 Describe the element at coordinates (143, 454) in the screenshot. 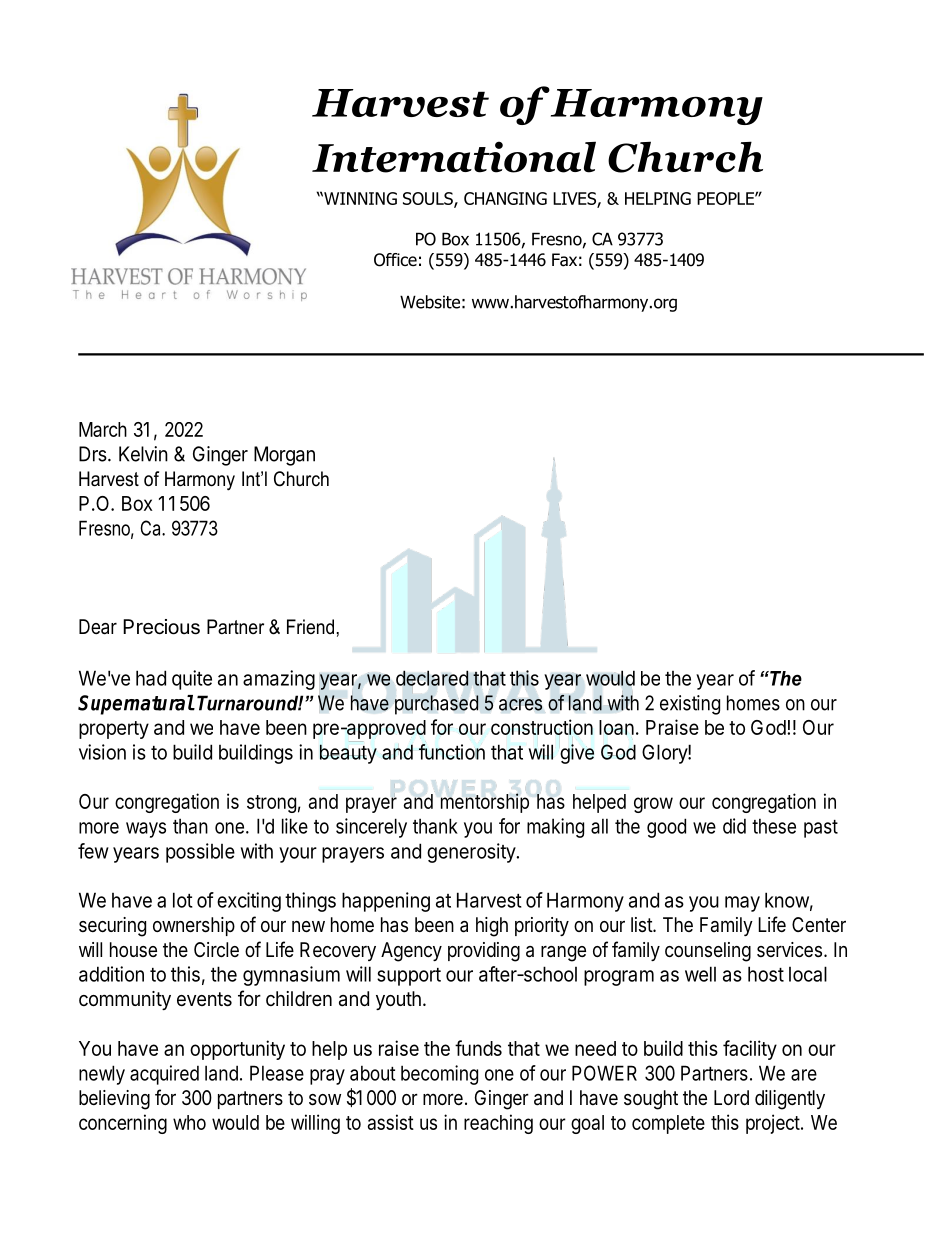

I see `Kelvin` at that location.
